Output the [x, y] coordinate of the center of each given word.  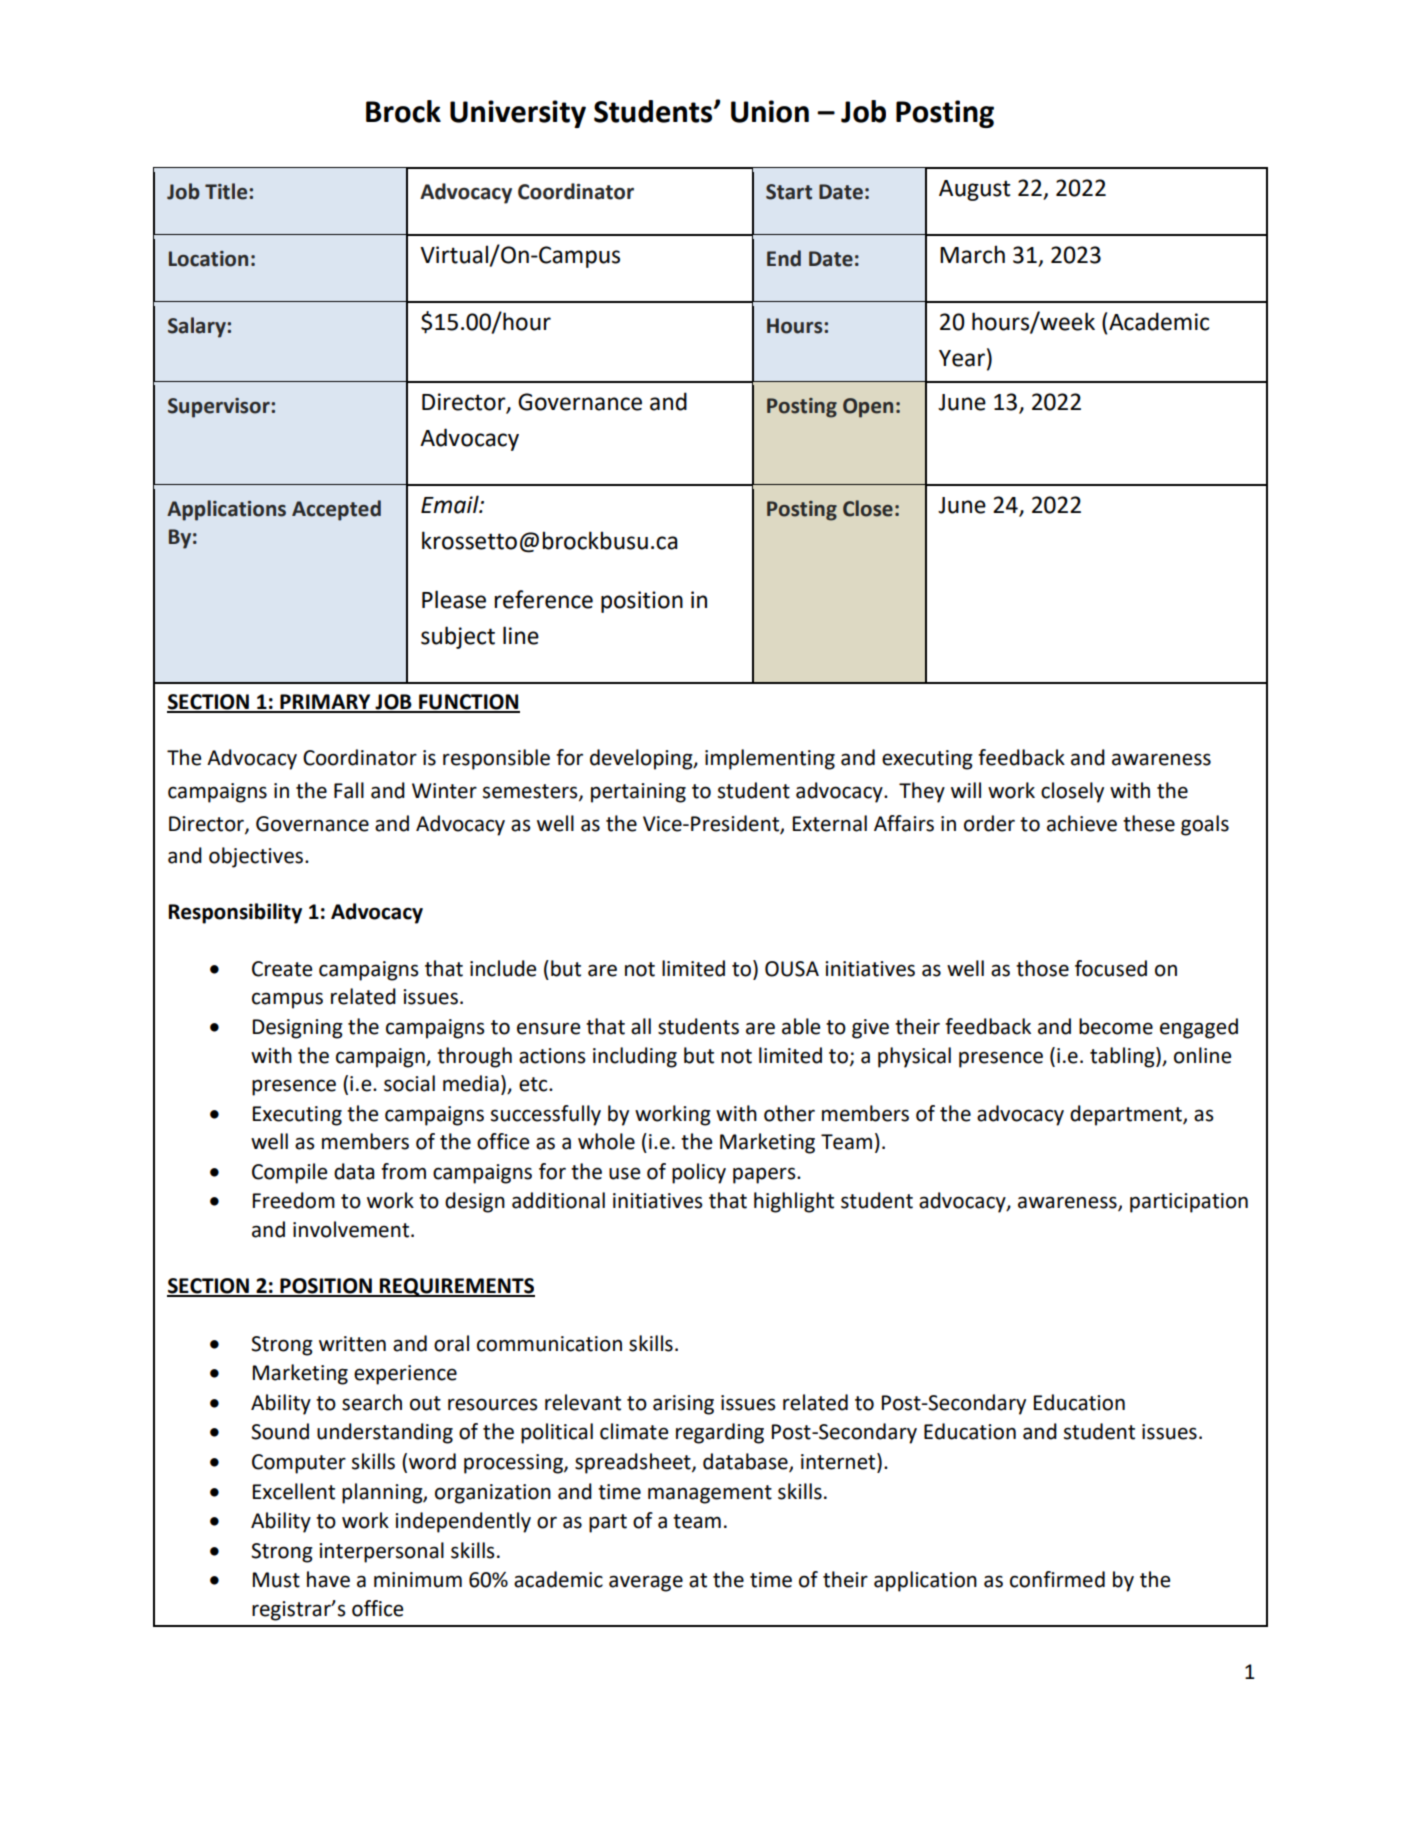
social [409, 1083]
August [974, 190]
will [966, 790]
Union [770, 111]
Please [454, 599]
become [1116, 1026]
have [328, 1579]
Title [227, 191]
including [635, 1057]
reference [543, 599]
